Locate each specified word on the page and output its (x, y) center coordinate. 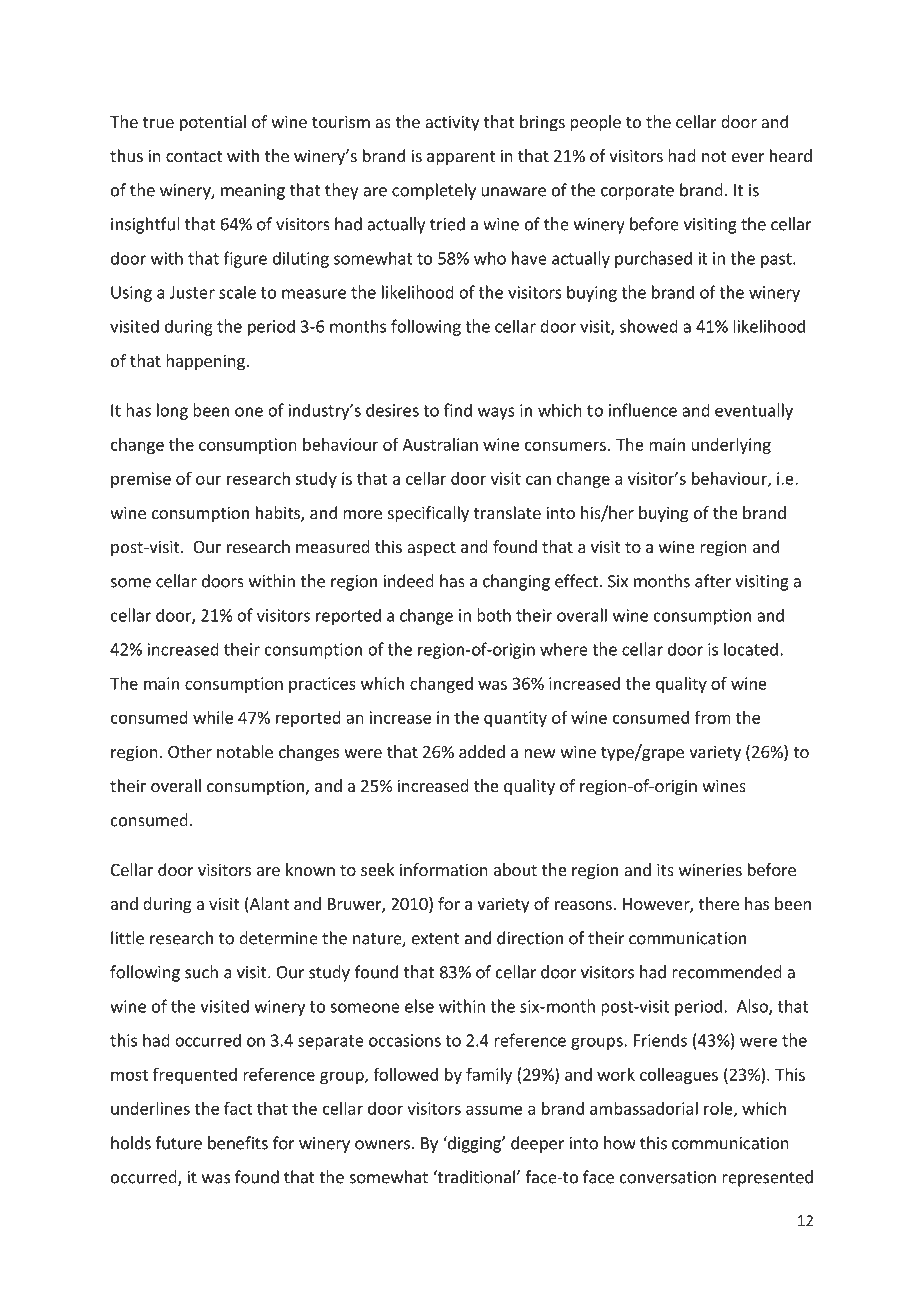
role (719, 1109)
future (178, 1143)
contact (194, 156)
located (751, 649)
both (494, 615)
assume (494, 1110)
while (213, 717)
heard (791, 155)
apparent (461, 158)
